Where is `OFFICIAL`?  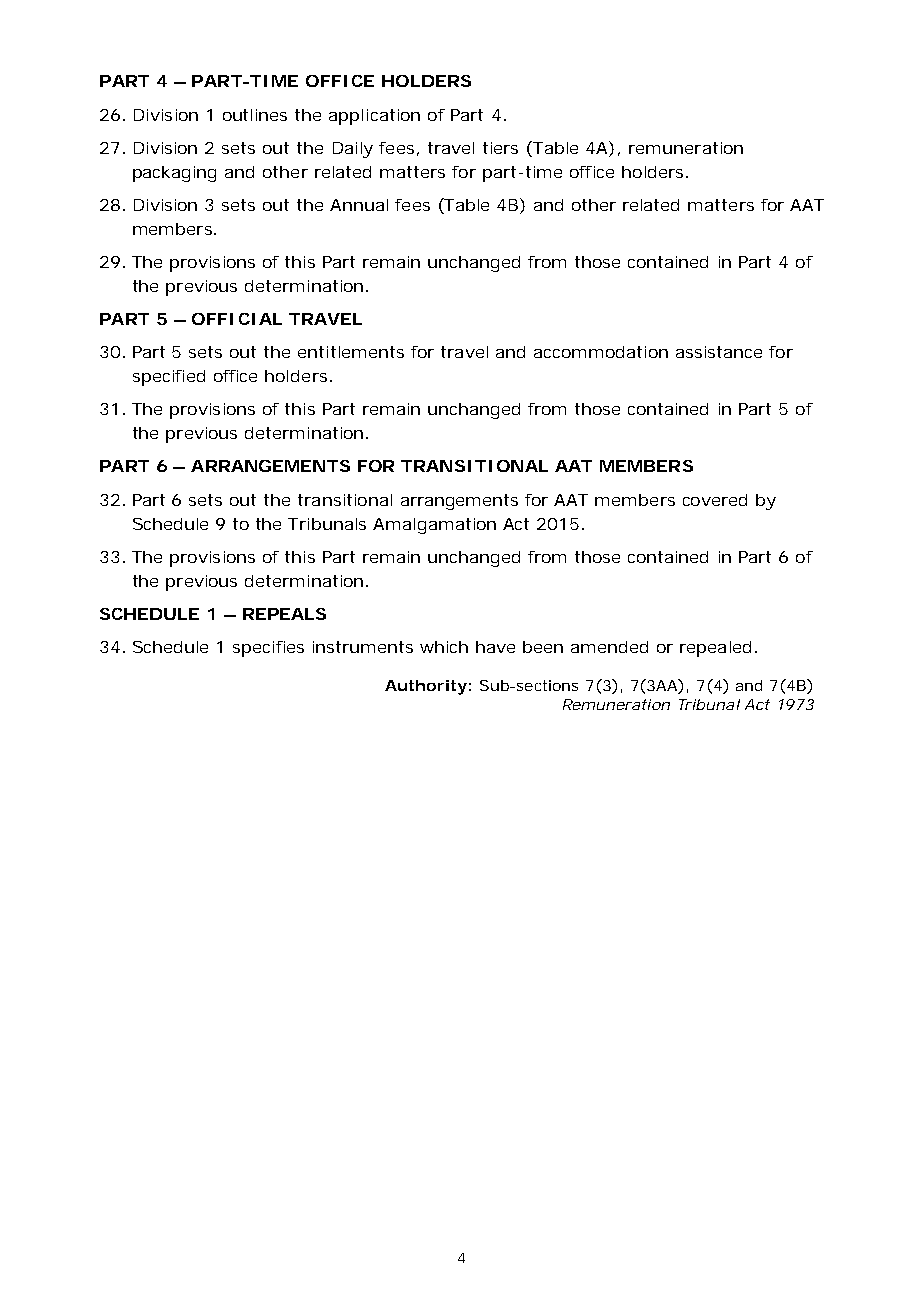
OFFICIAL is located at coordinates (237, 319).
